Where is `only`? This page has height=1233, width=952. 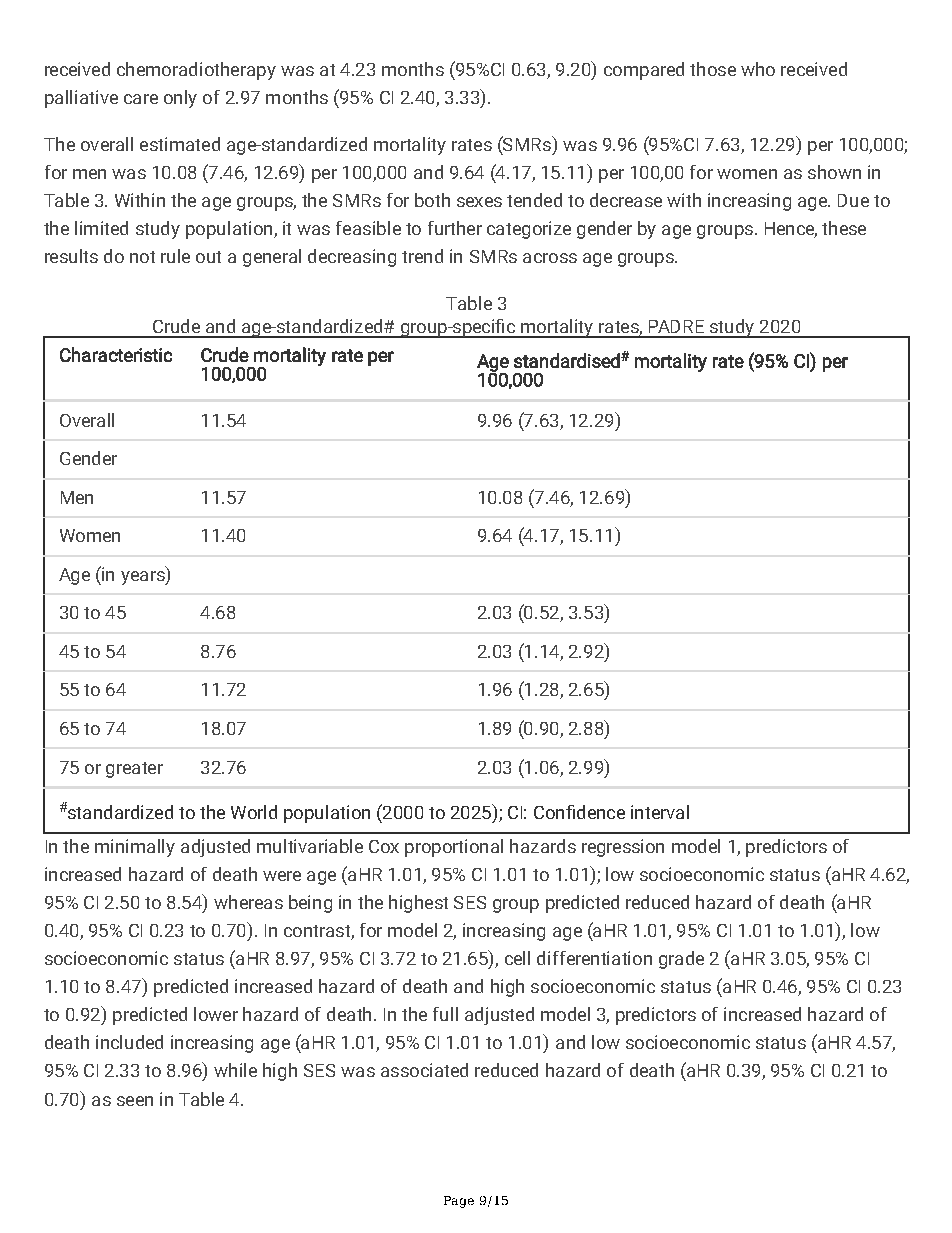 only is located at coordinates (180, 99).
